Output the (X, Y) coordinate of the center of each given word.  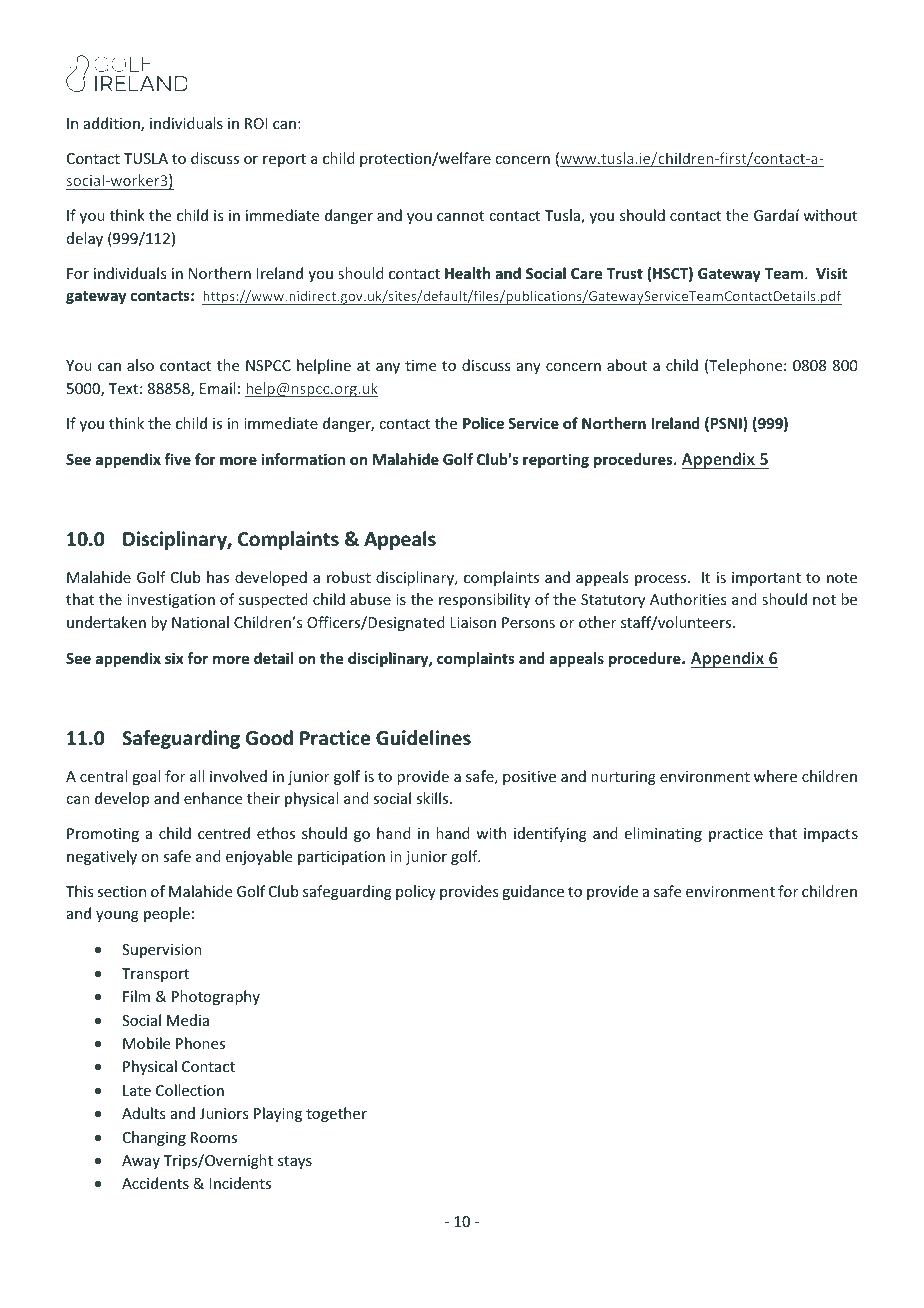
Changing (154, 1138)
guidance (533, 892)
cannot (460, 216)
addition (113, 124)
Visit (831, 273)
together (336, 1114)
